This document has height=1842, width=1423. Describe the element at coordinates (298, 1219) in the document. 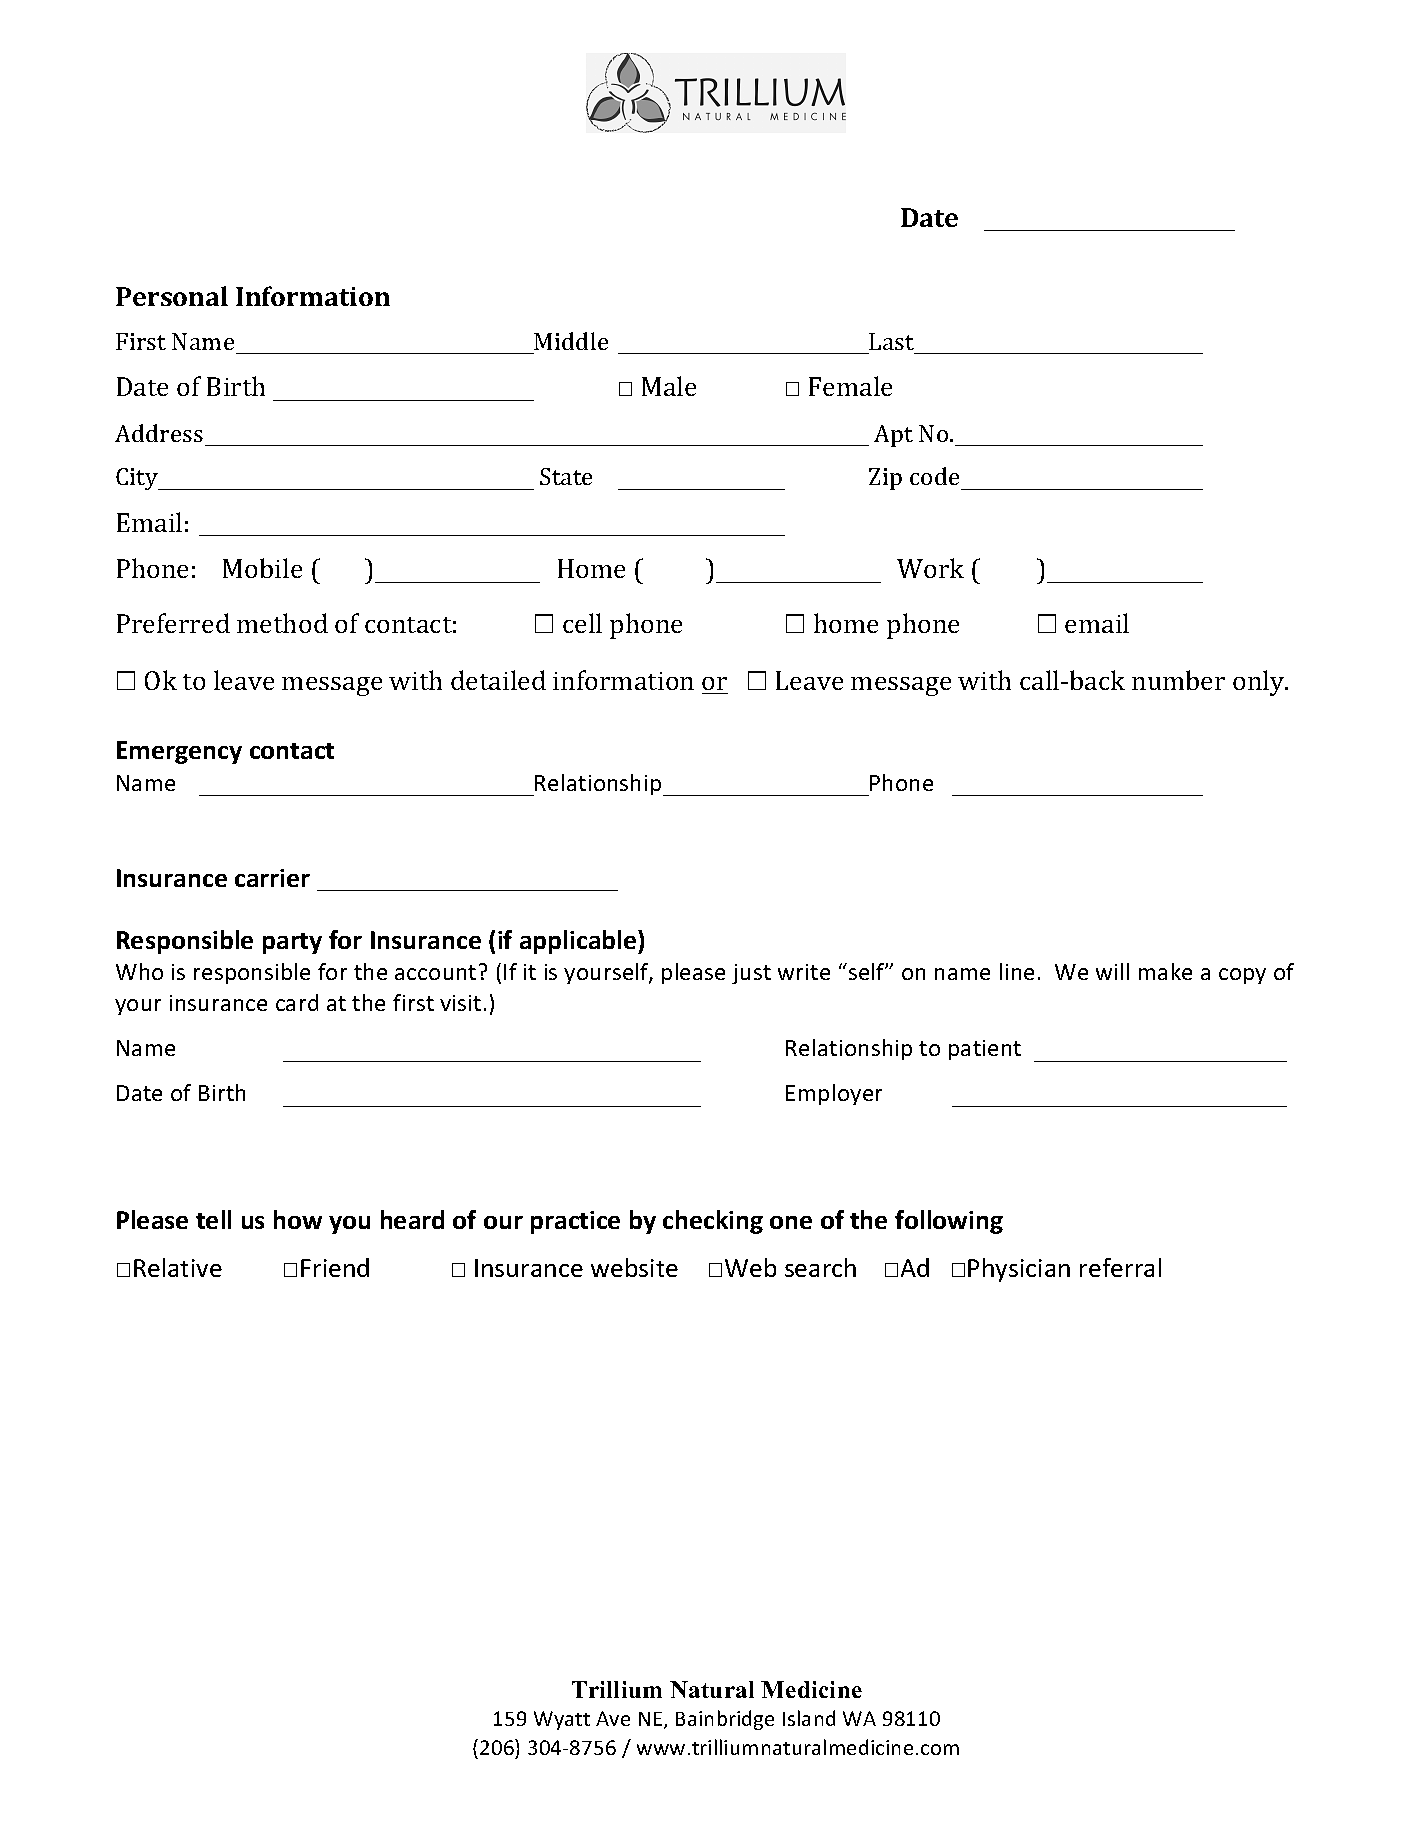

I see `how` at that location.
